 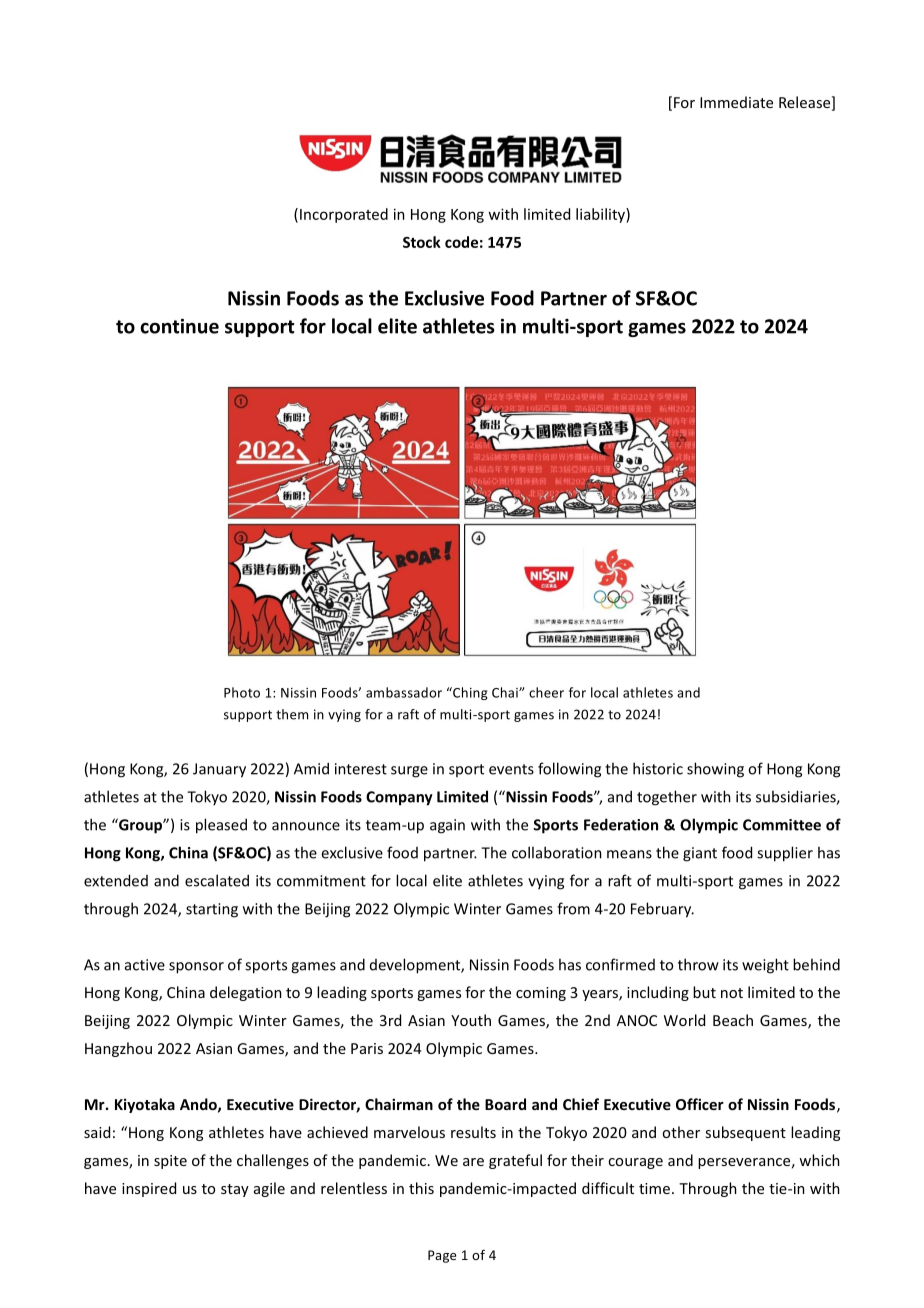 I want to click on Page, so click(x=442, y=1256).
